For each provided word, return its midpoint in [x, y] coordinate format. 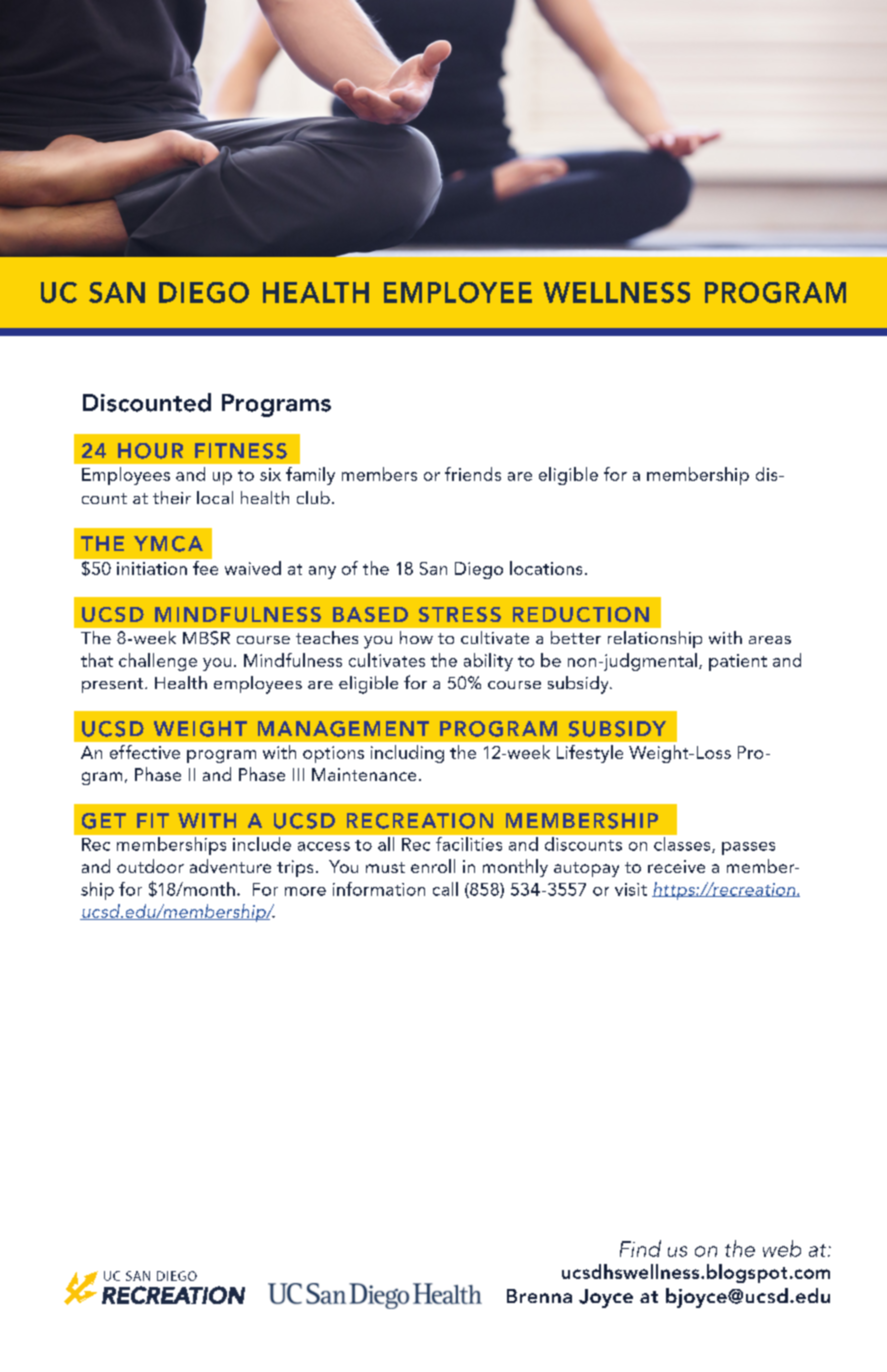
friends [473, 474]
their [172, 497]
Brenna [539, 1296]
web [782, 1248]
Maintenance [364, 774]
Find [640, 1248]
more [305, 891]
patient [738, 662]
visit [631, 889]
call [445, 889]
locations [546, 568]
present [114, 685]
